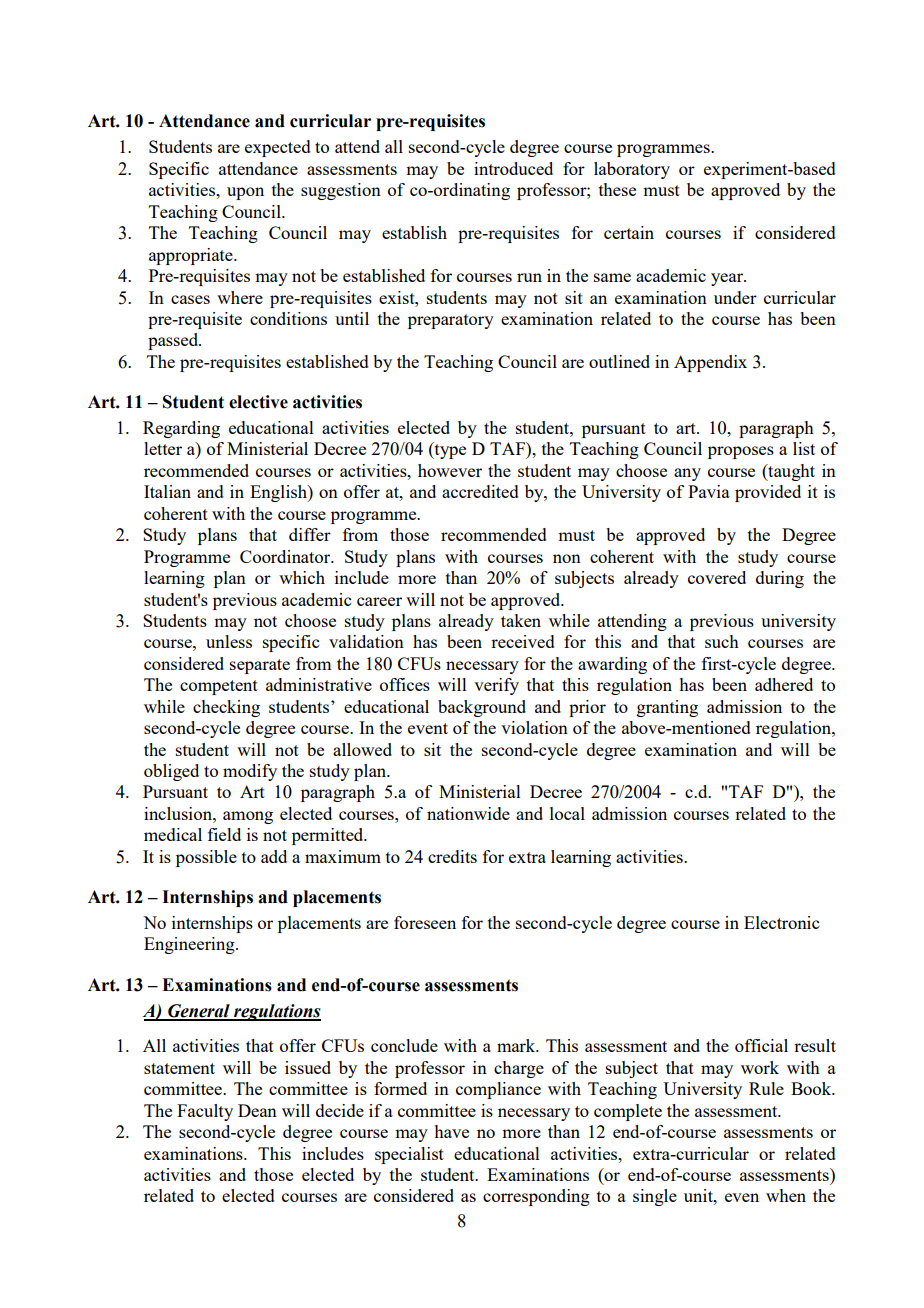 This screenshot has width=924, height=1308. Describe the element at coordinates (257, 1110) in the screenshot. I see `Dean` at that location.
